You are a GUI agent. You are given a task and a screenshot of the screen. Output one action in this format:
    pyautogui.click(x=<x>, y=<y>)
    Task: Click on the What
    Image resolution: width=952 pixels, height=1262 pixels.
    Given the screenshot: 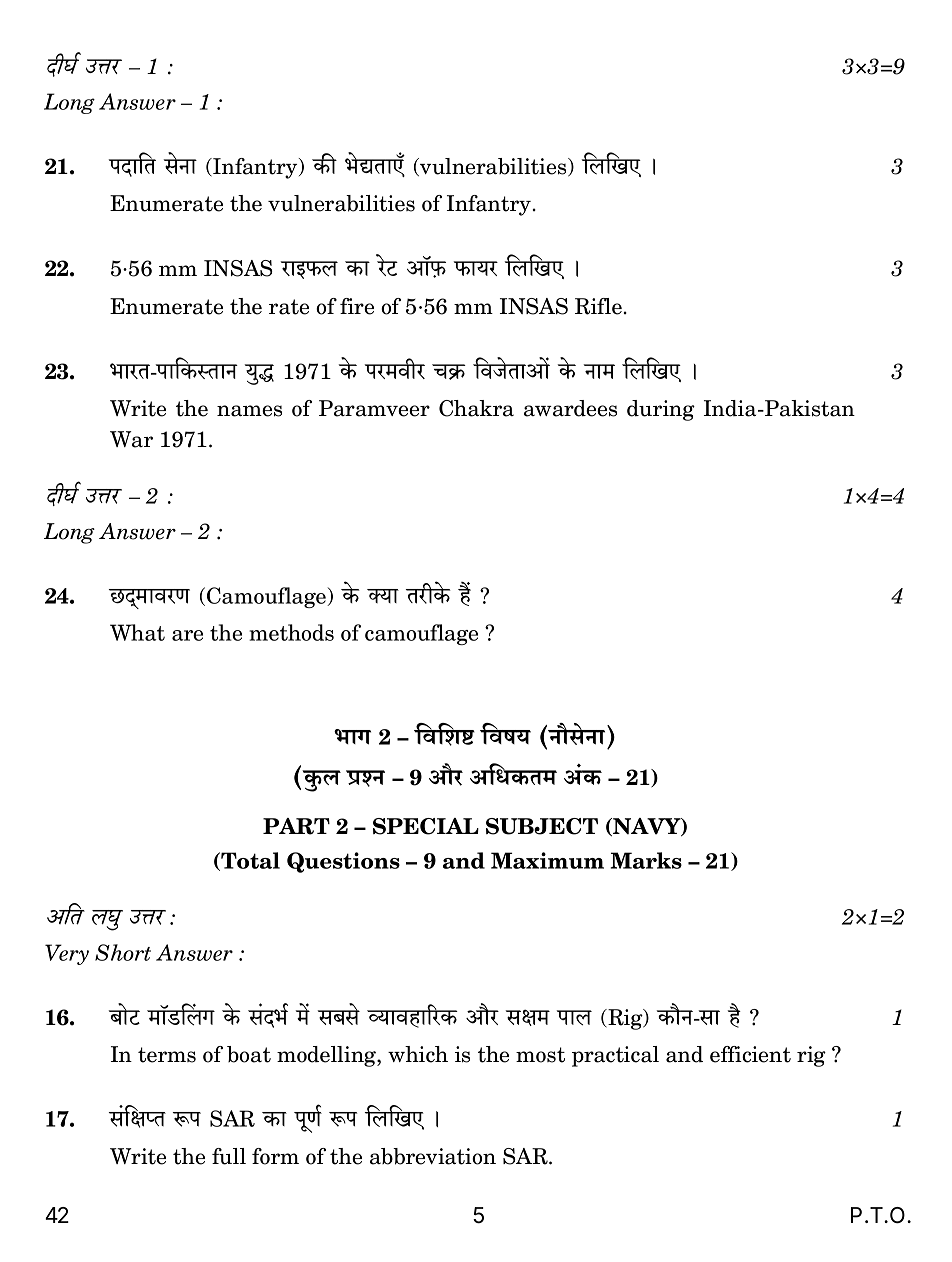 What is the action you would take?
    pyautogui.click(x=137, y=632)
